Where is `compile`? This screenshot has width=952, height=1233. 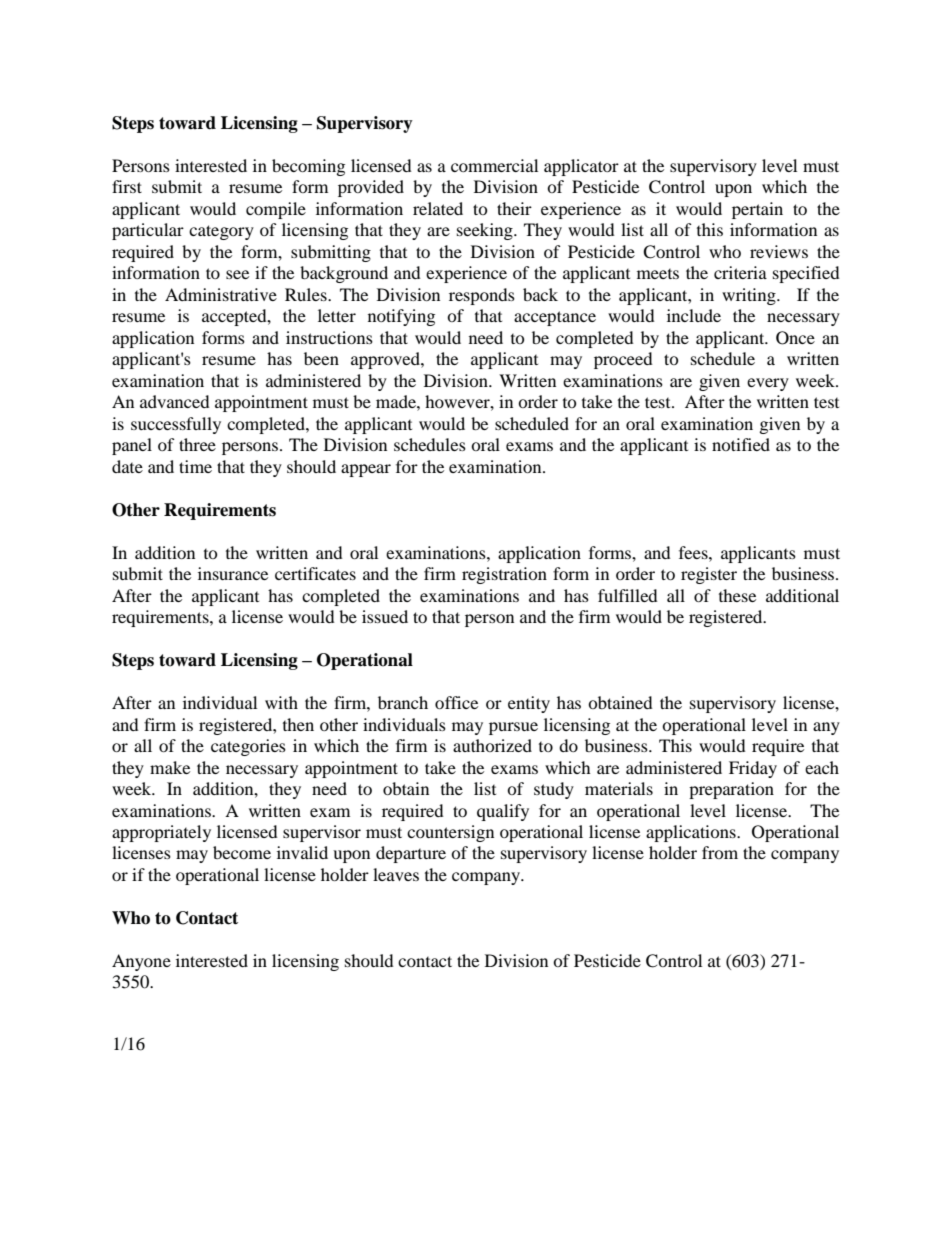 compile is located at coordinates (276, 210).
